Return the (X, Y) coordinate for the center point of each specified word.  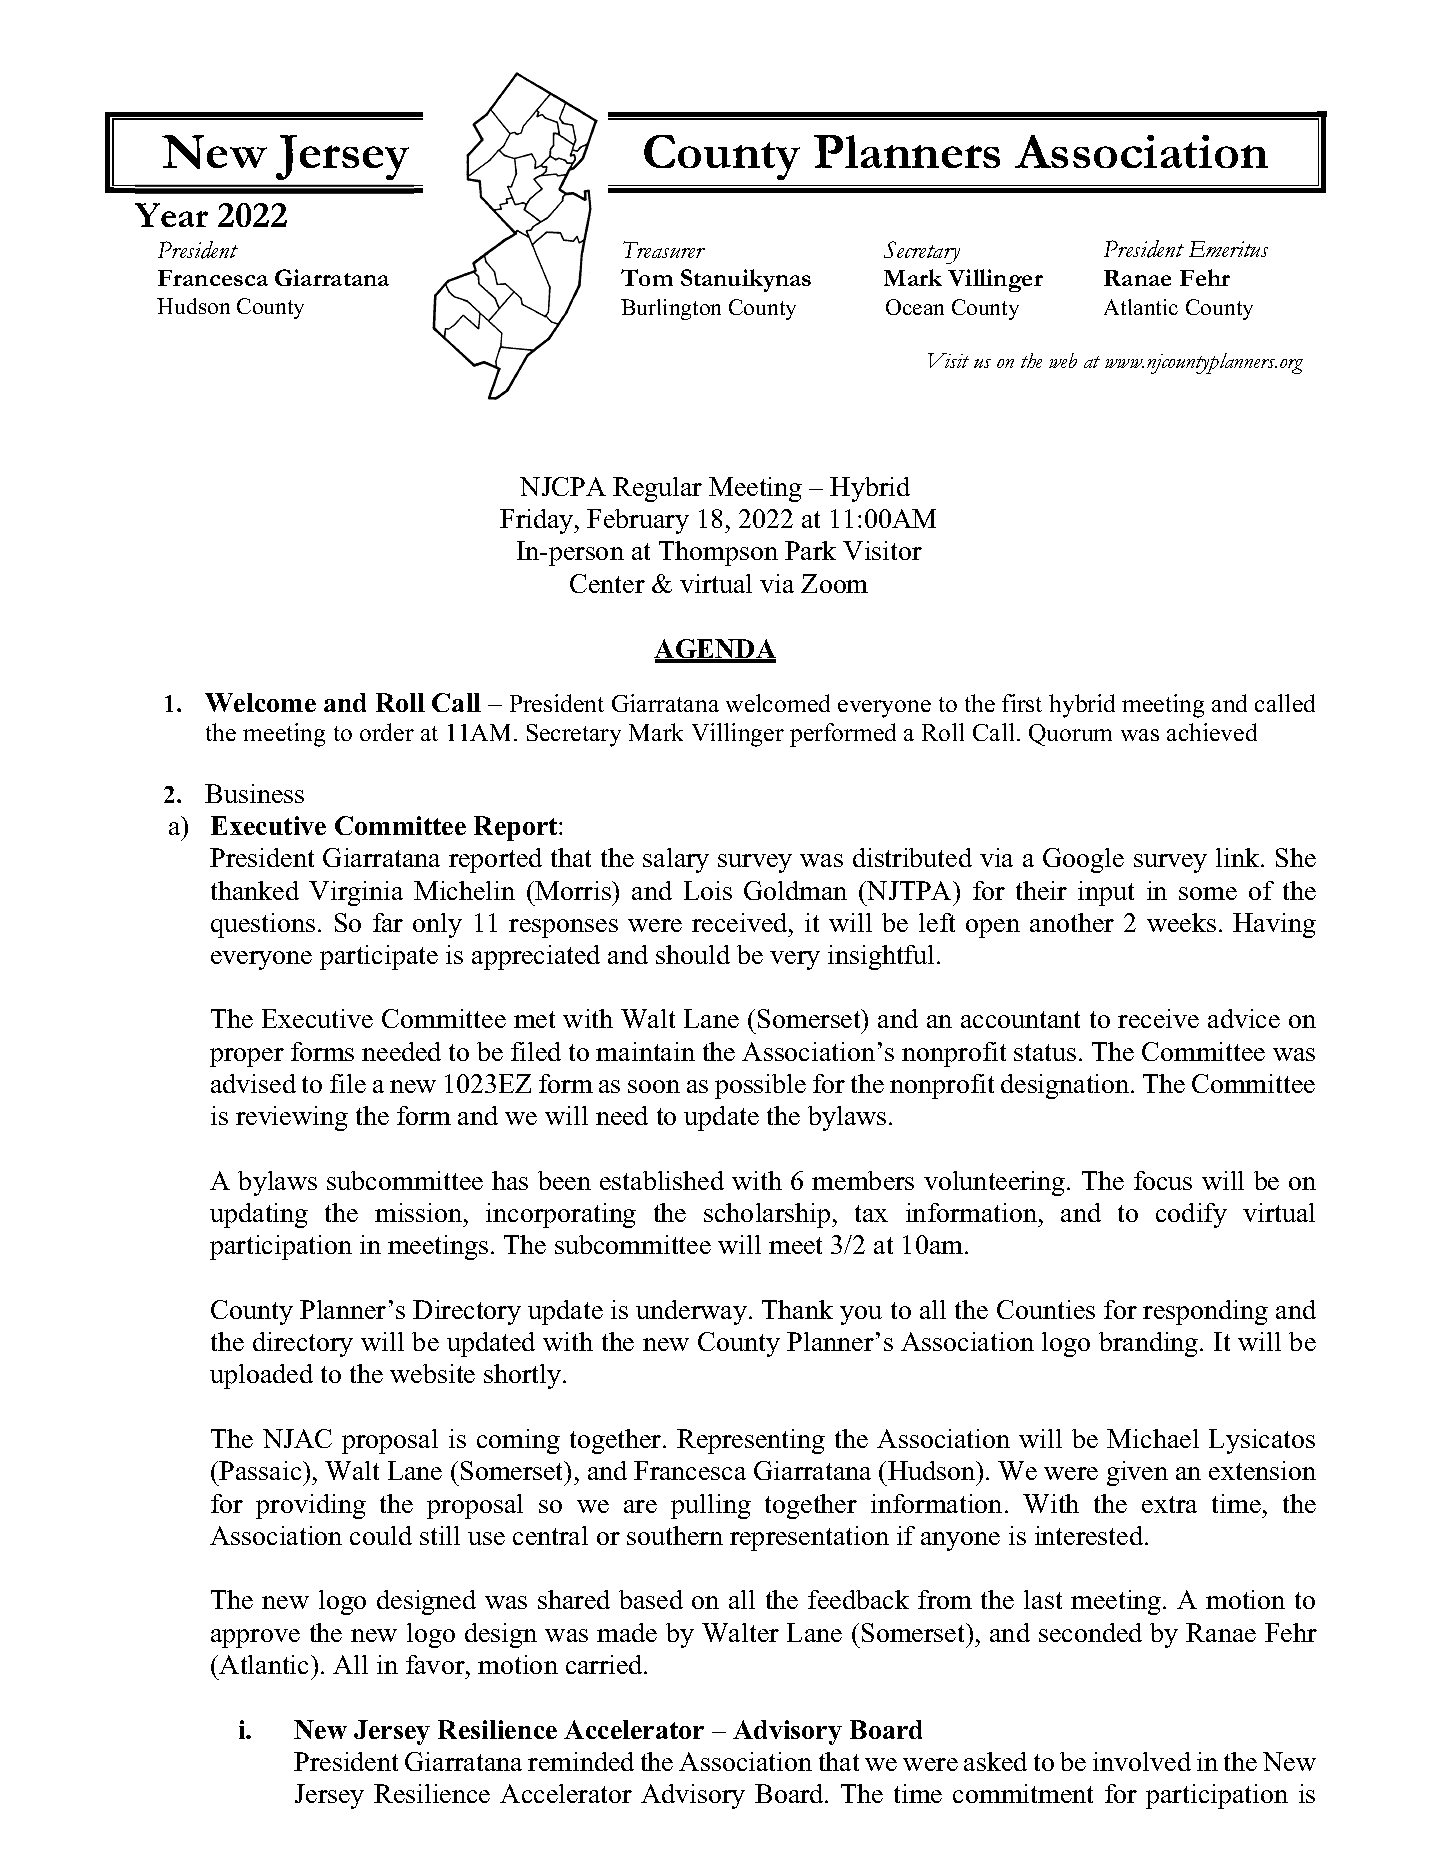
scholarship (768, 1215)
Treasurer (664, 249)
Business (254, 793)
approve (255, 1638)
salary (676, 860)
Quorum (1070, 735)
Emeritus (1228, 249)
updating (259, 1215)
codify (1191, 1215)
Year (171, 215)
